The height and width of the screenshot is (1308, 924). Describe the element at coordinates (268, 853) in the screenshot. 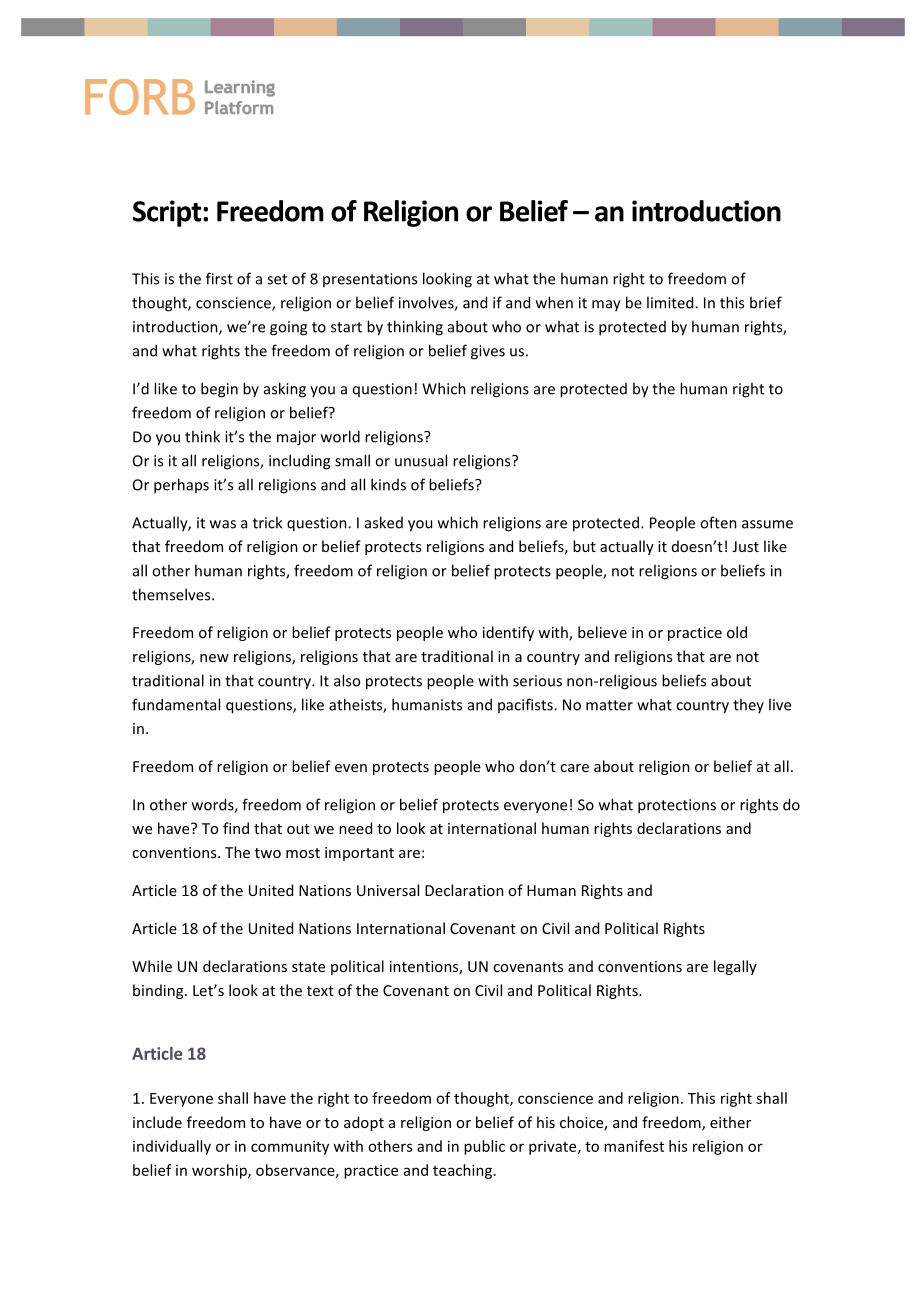

I see `two` at that location.
